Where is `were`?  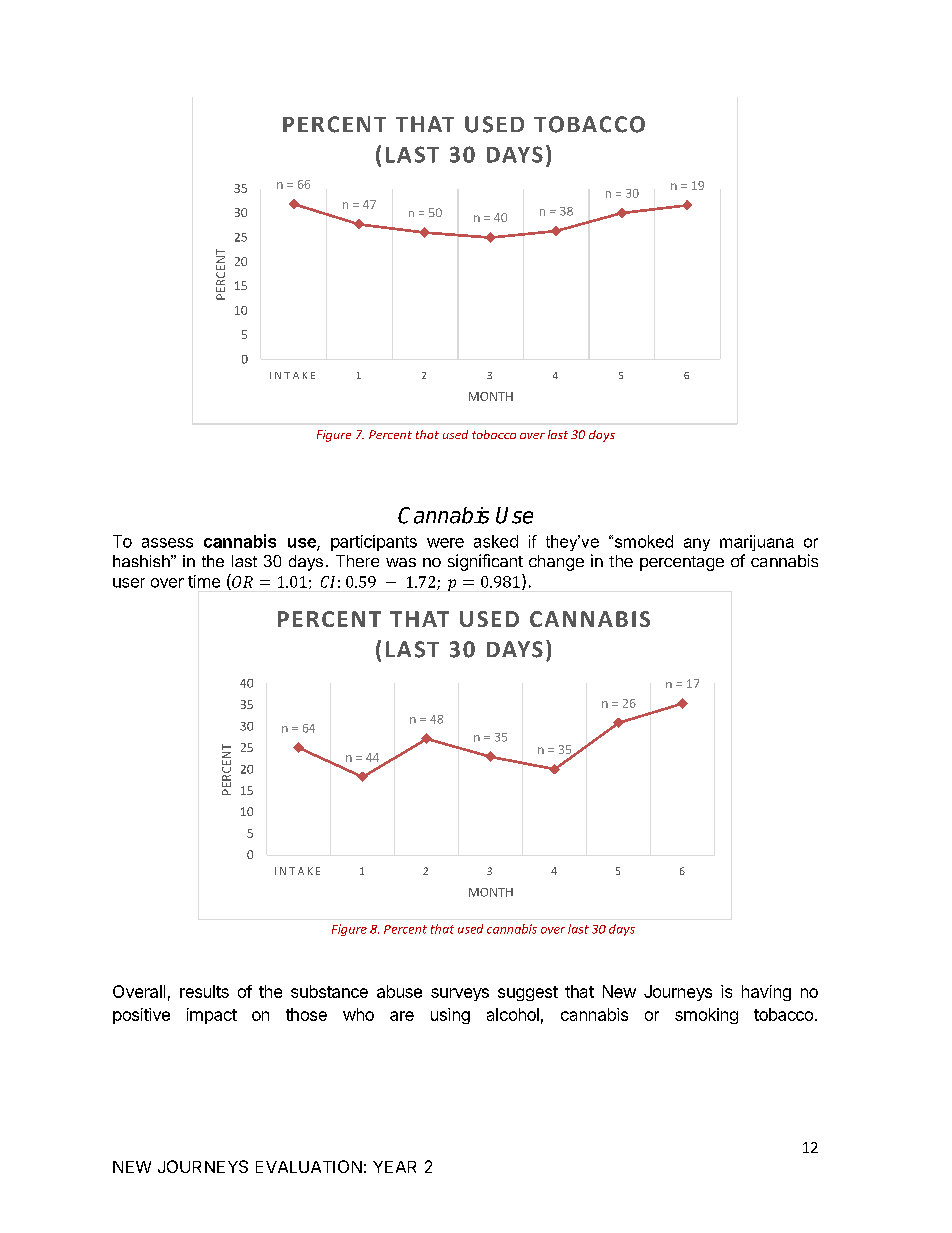
were is located at coordinates (445, 543).
